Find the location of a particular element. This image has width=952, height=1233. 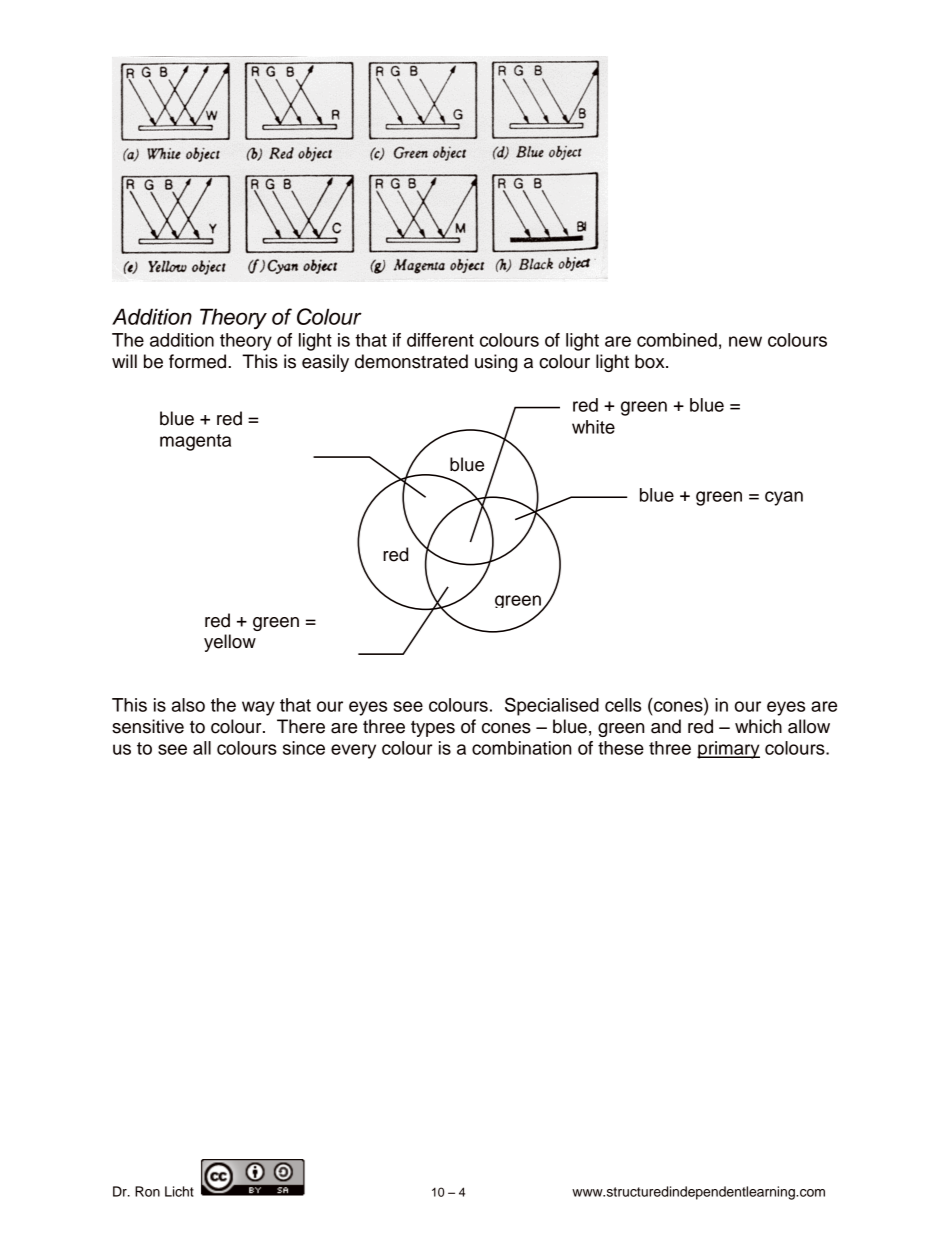

sensitive is located at coordinates (148, 726).
